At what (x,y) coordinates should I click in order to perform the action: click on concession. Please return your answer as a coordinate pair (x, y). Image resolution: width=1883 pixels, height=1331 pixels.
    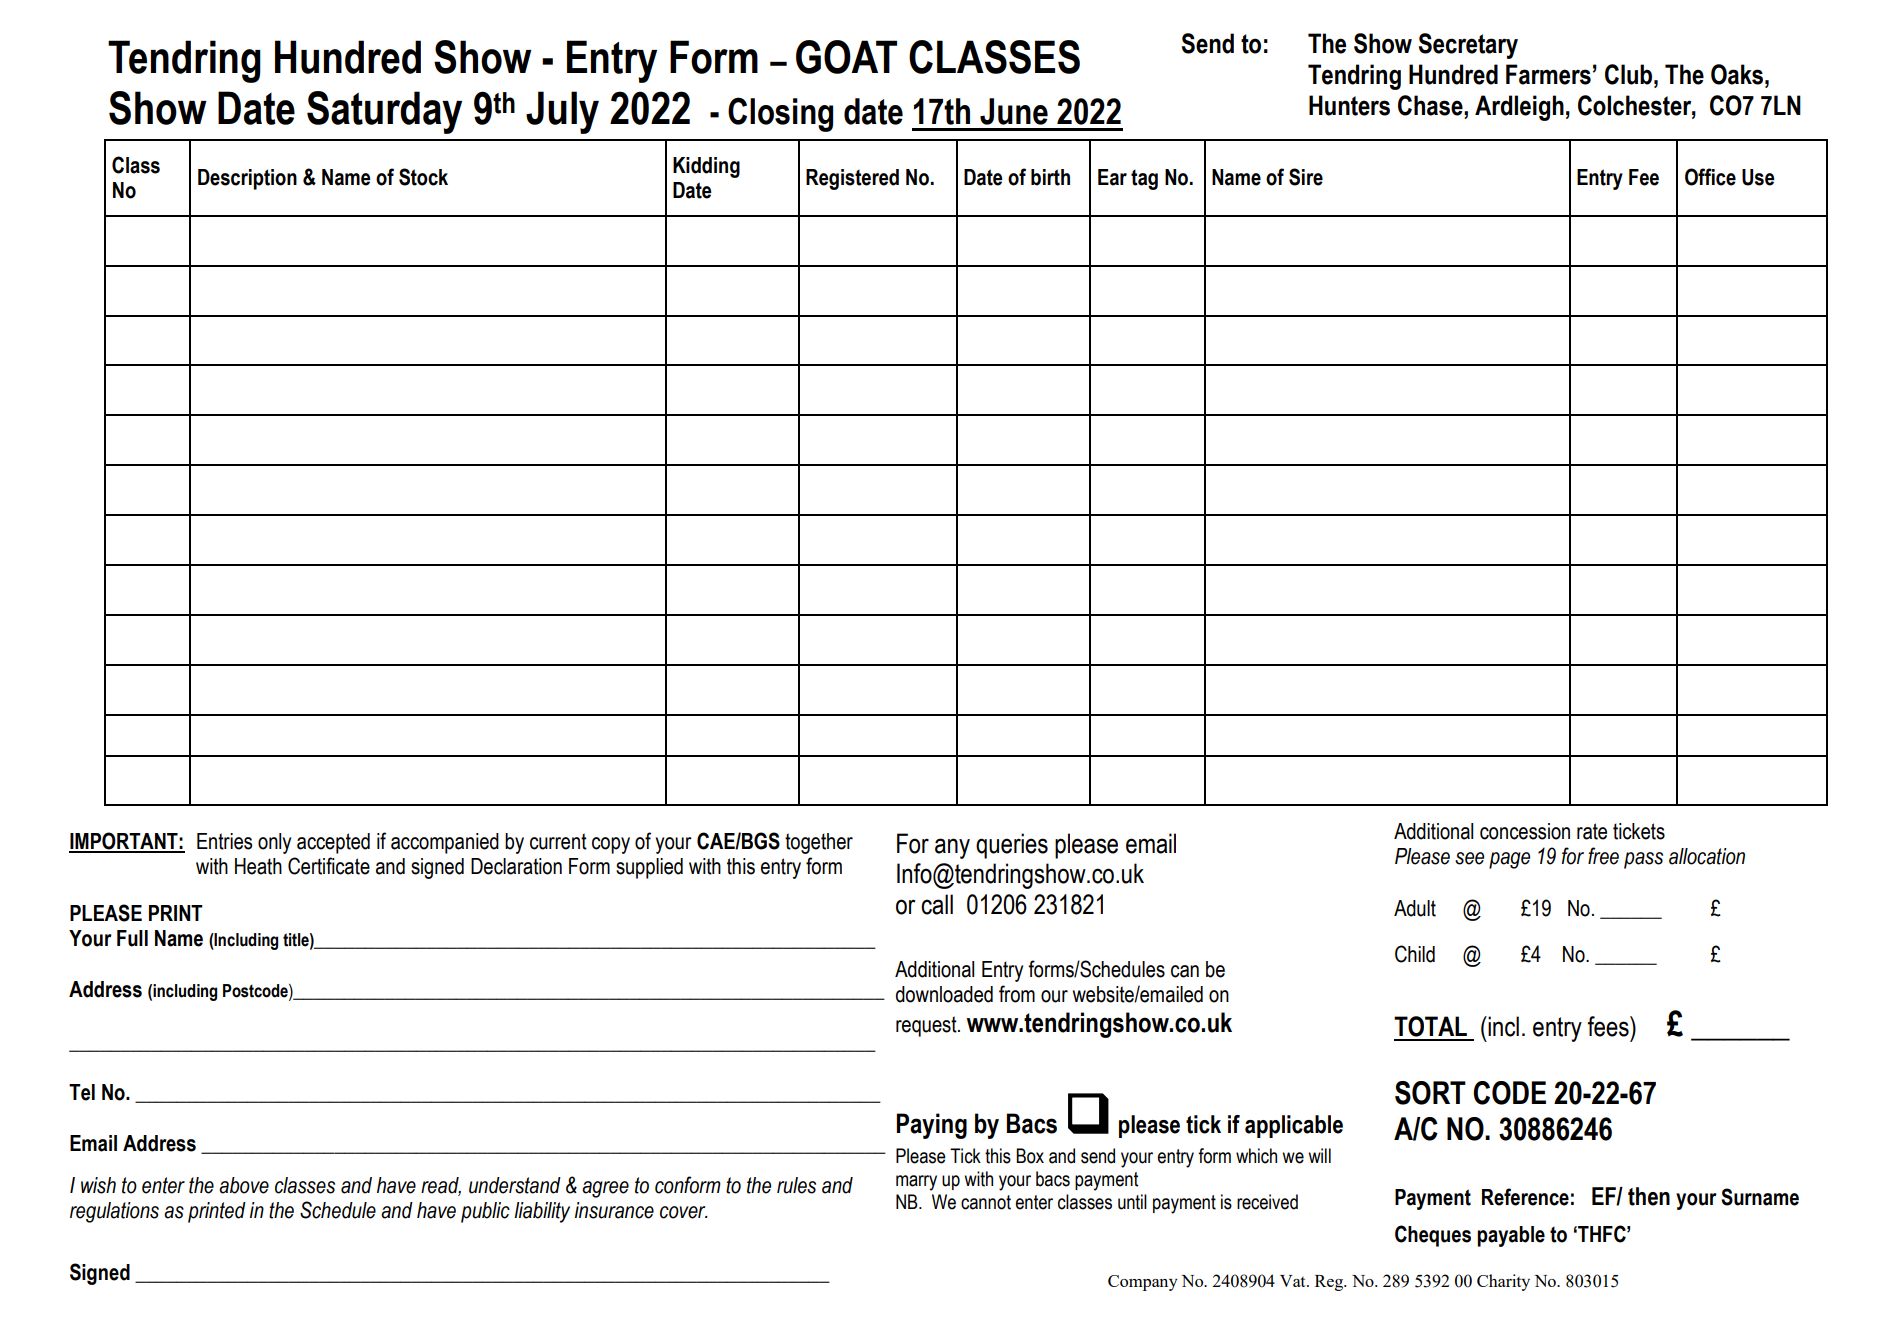
    Looking at the image, I should click on (1525, 831).
